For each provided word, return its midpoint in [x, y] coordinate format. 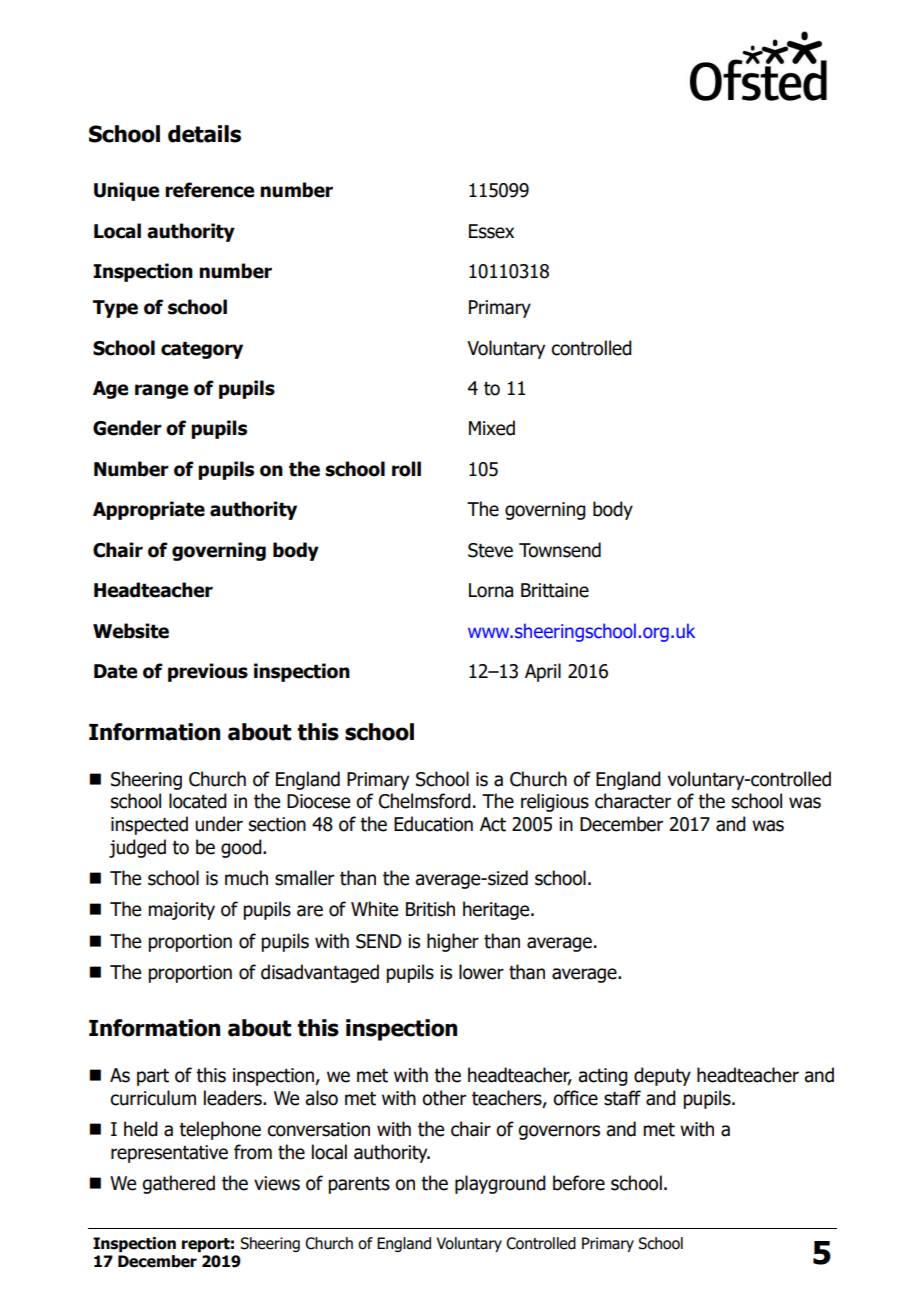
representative [169, 1154]
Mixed [492, 428]
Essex [491, 231]
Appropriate [149, 510]
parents [359, 1185]
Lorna [491, 590]
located [198, 801]
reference [209, 190]
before [579, 1183]
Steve [490, 550]
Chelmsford [425, 801]
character [633, 801]
